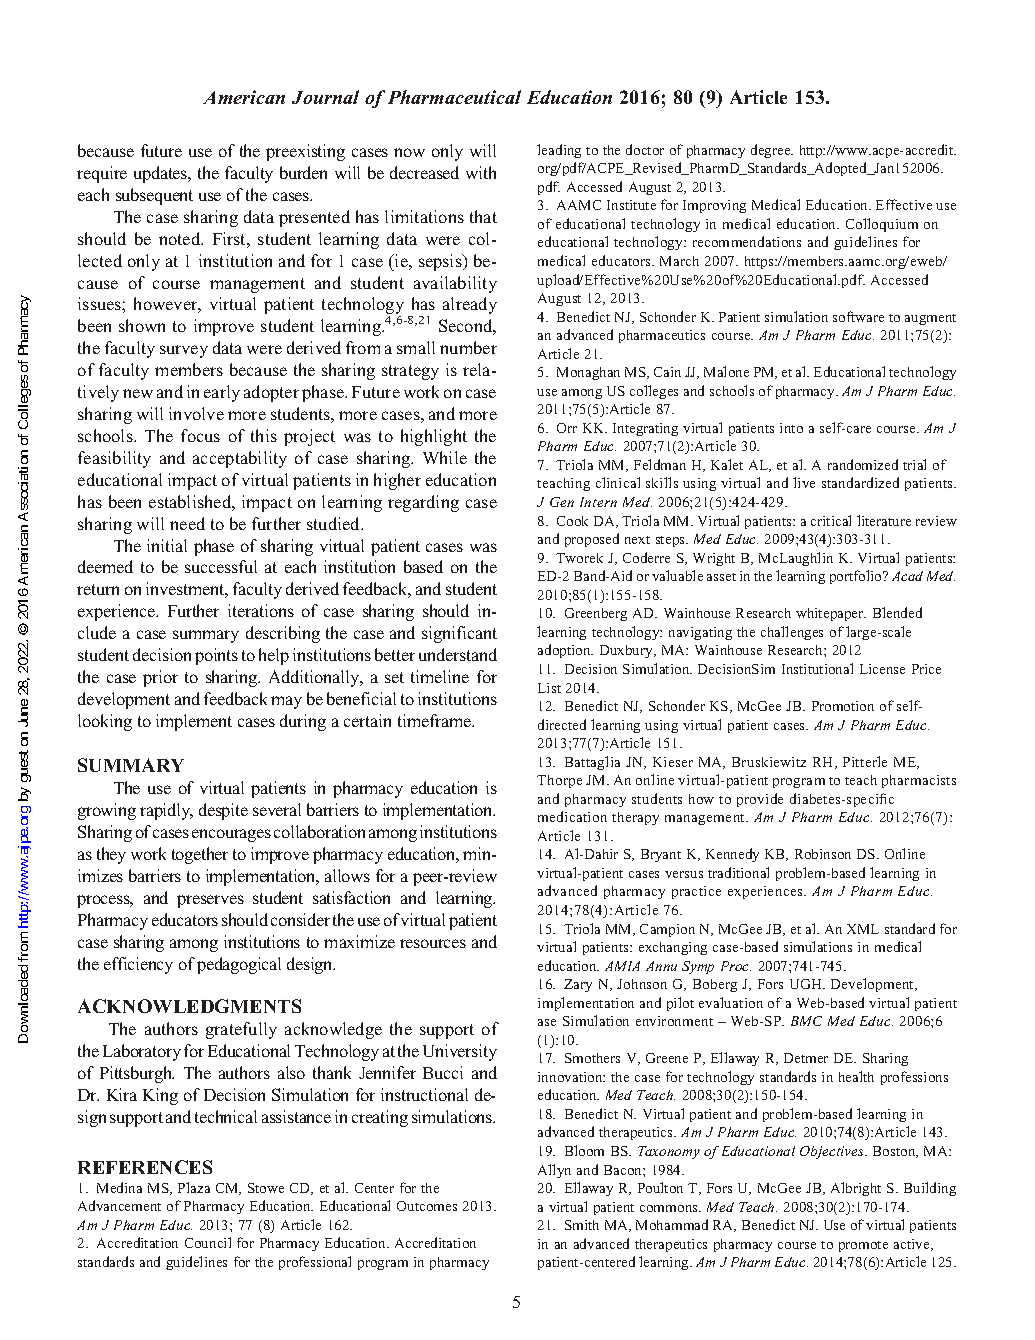 Image resolution: width=1035 pixels, height=1340 pixels. What do you see at coordinates (208, 1242) in the screenshot?
I see `Council` at bounding box center [208, 1242].
